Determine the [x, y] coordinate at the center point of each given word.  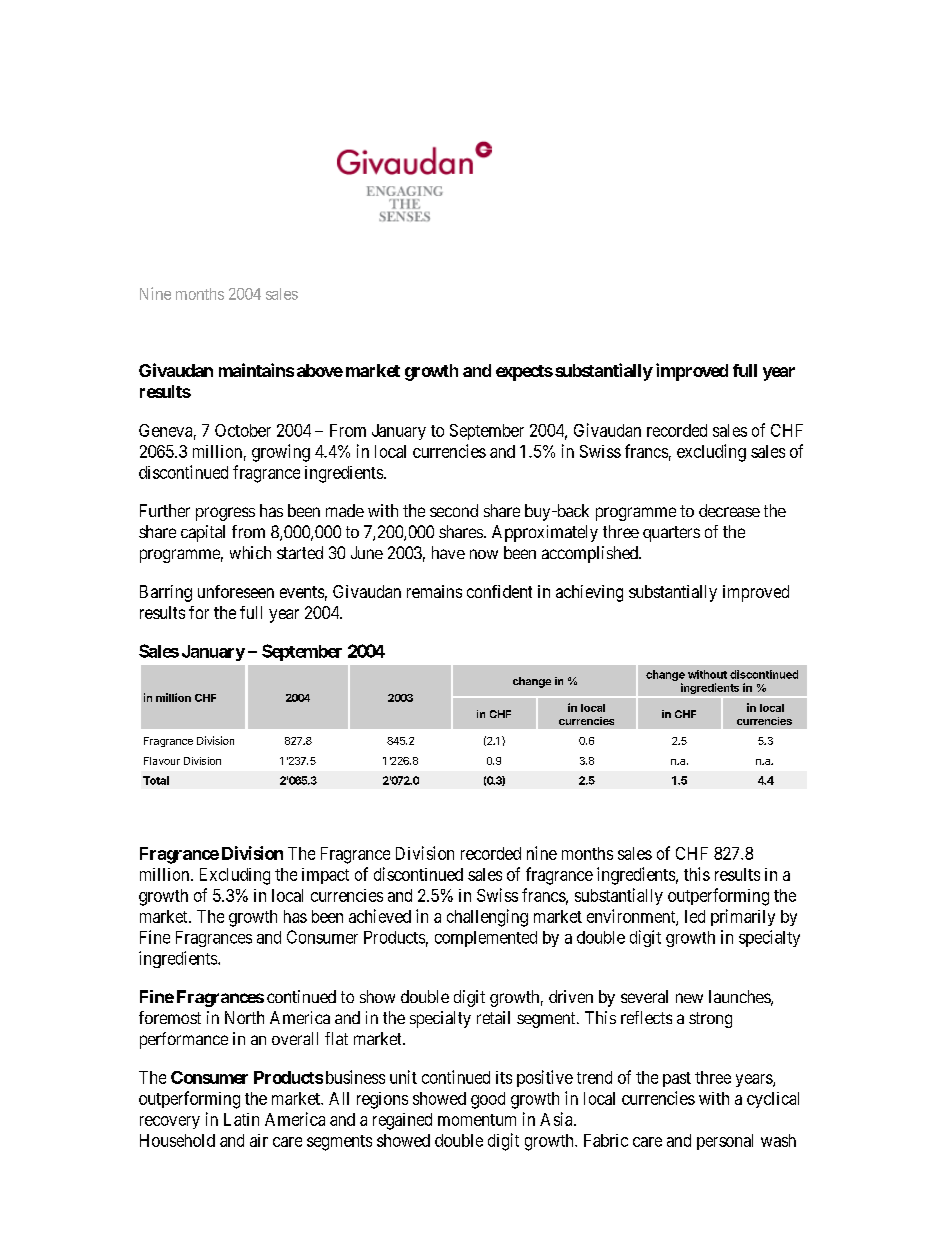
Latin [241, 1119]
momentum [477, 1120]
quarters [671, 534]
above [320, 370]
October [243, 430]
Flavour [162, 761]
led [695, 916]
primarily [743, 917]
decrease [729, 510]
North [244, 1017]
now [484, 554]
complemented [486, 939]
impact [325, 876]
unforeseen [236, 591]
